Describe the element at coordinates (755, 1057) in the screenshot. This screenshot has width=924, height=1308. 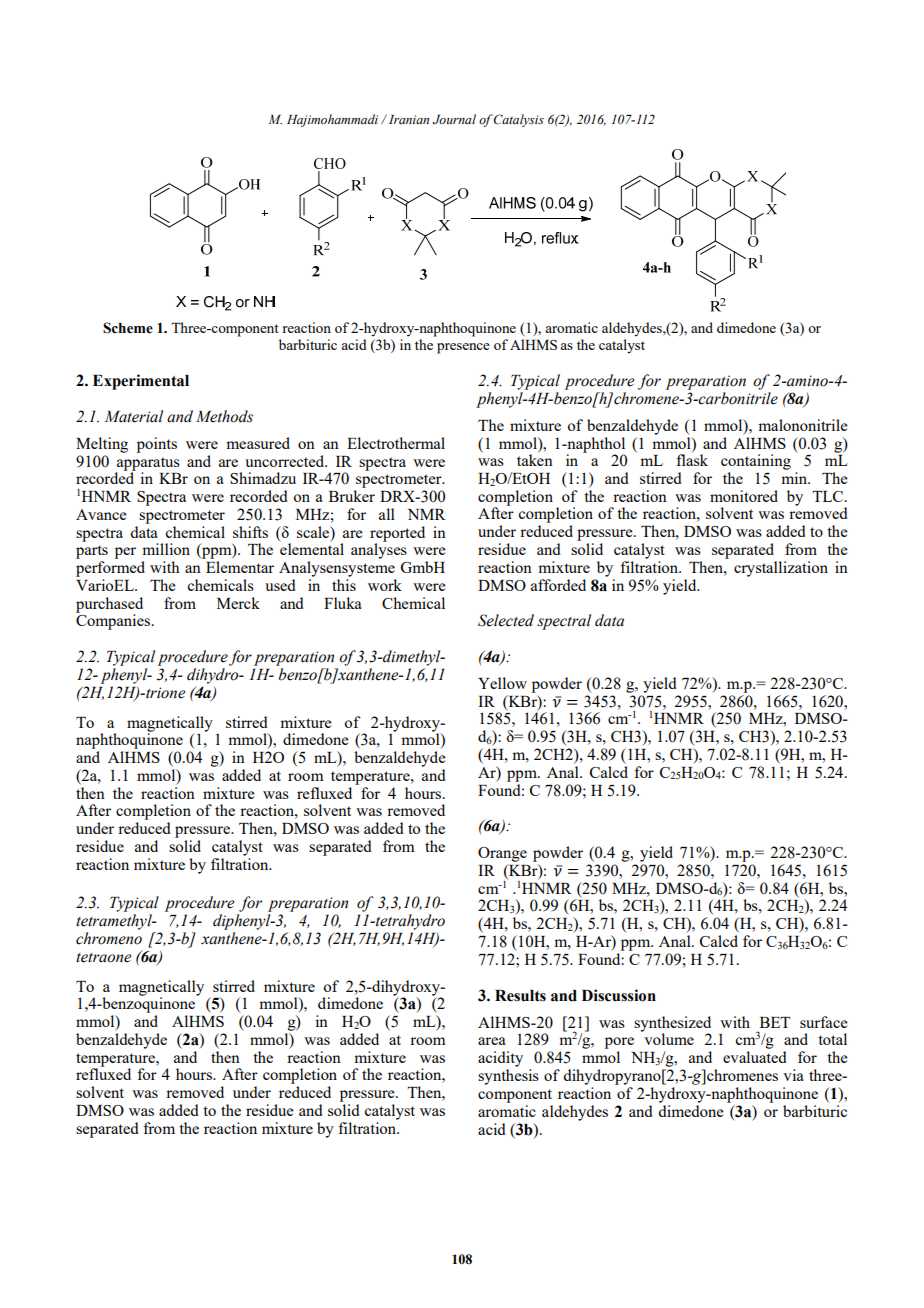
I see `evaluated` at that location.
